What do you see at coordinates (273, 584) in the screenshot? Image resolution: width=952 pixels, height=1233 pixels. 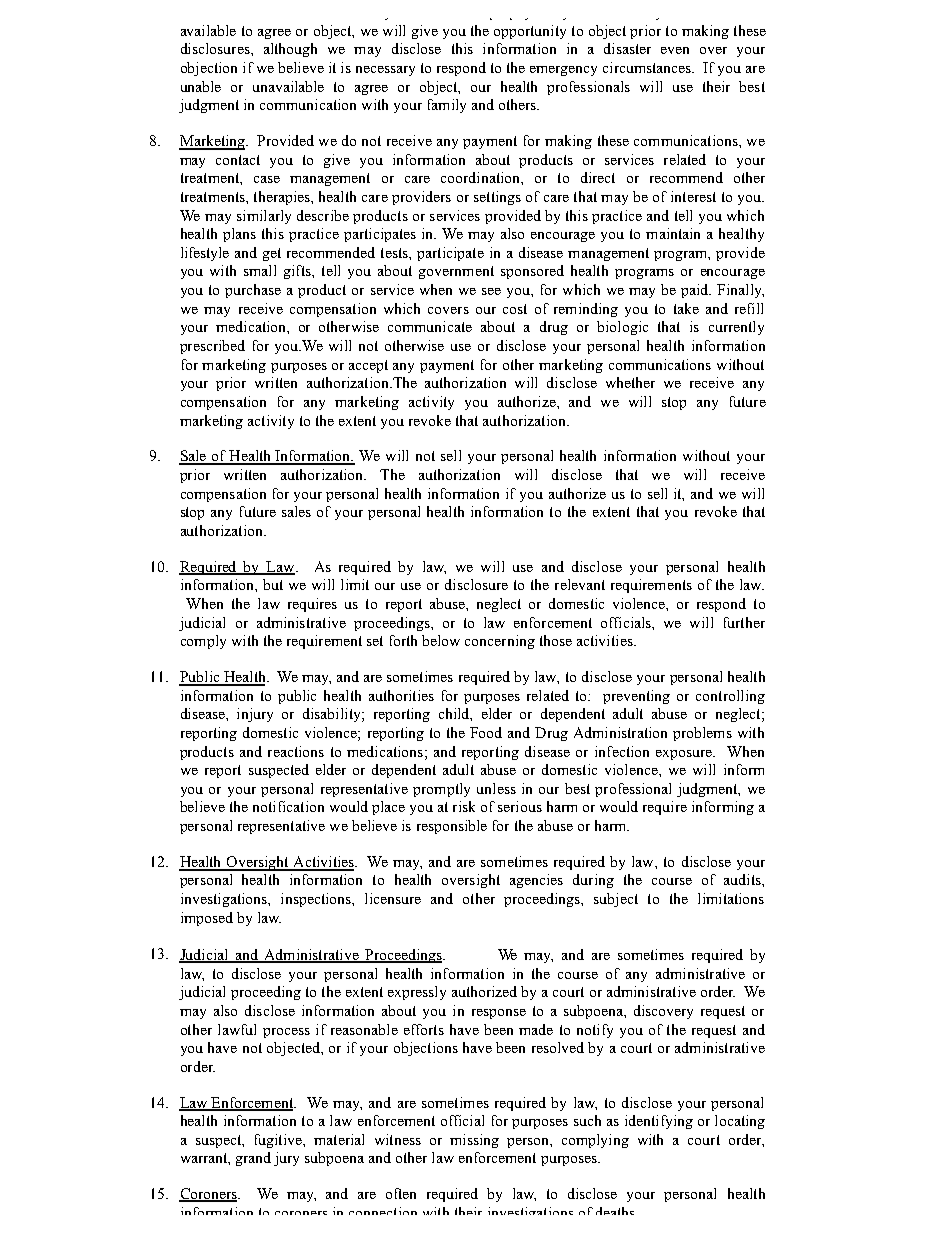 I see `but` at bounding box center [273, 584].
